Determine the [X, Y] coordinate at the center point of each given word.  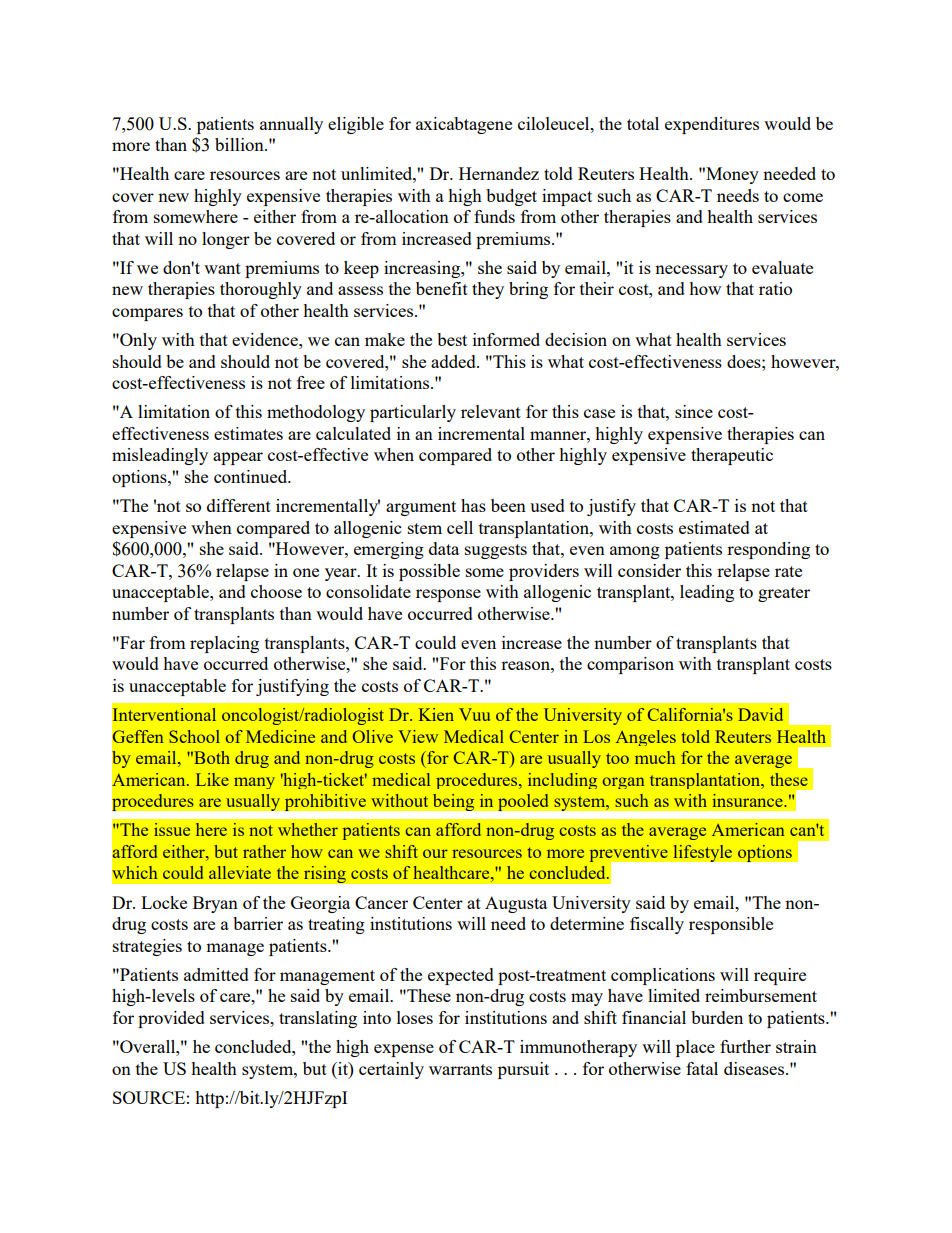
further [745, 1046]
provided [171, 1019]
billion [240, 144]
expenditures [712, 125]
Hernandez [499, 173]
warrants [460, 1069]
